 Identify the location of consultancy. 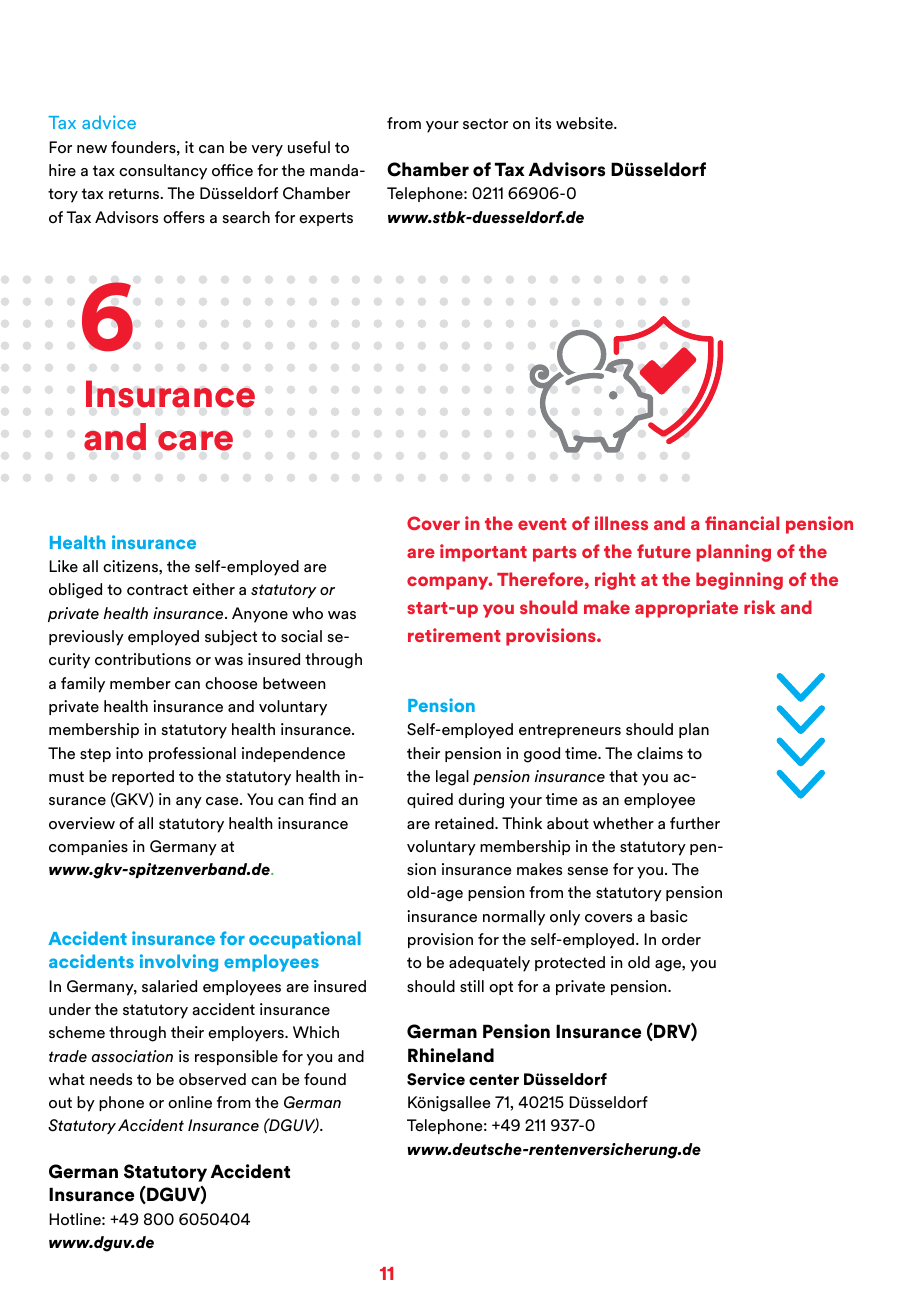
(163, 172).
